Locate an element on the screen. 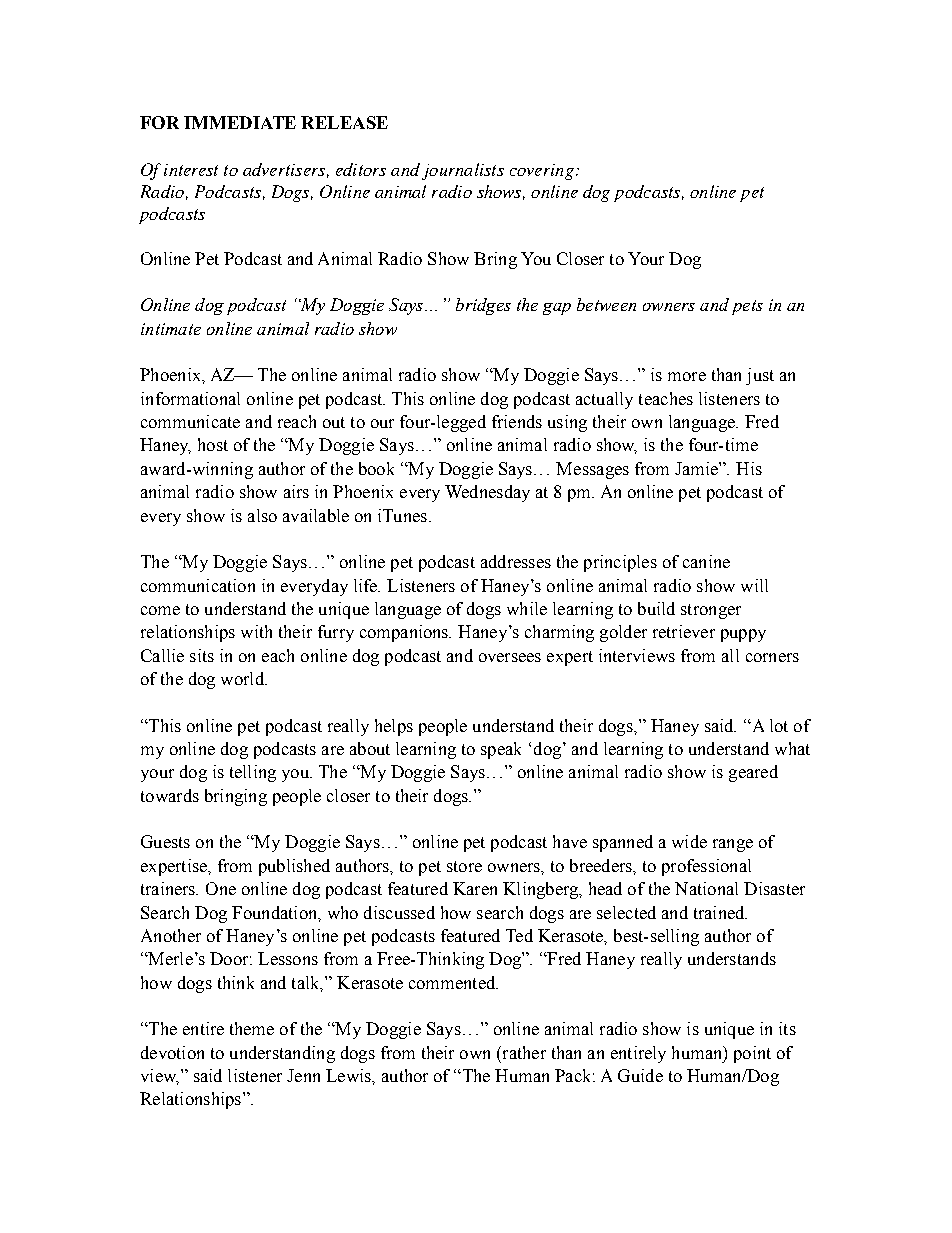  Wednesday is located at coordinates (487, 493).
